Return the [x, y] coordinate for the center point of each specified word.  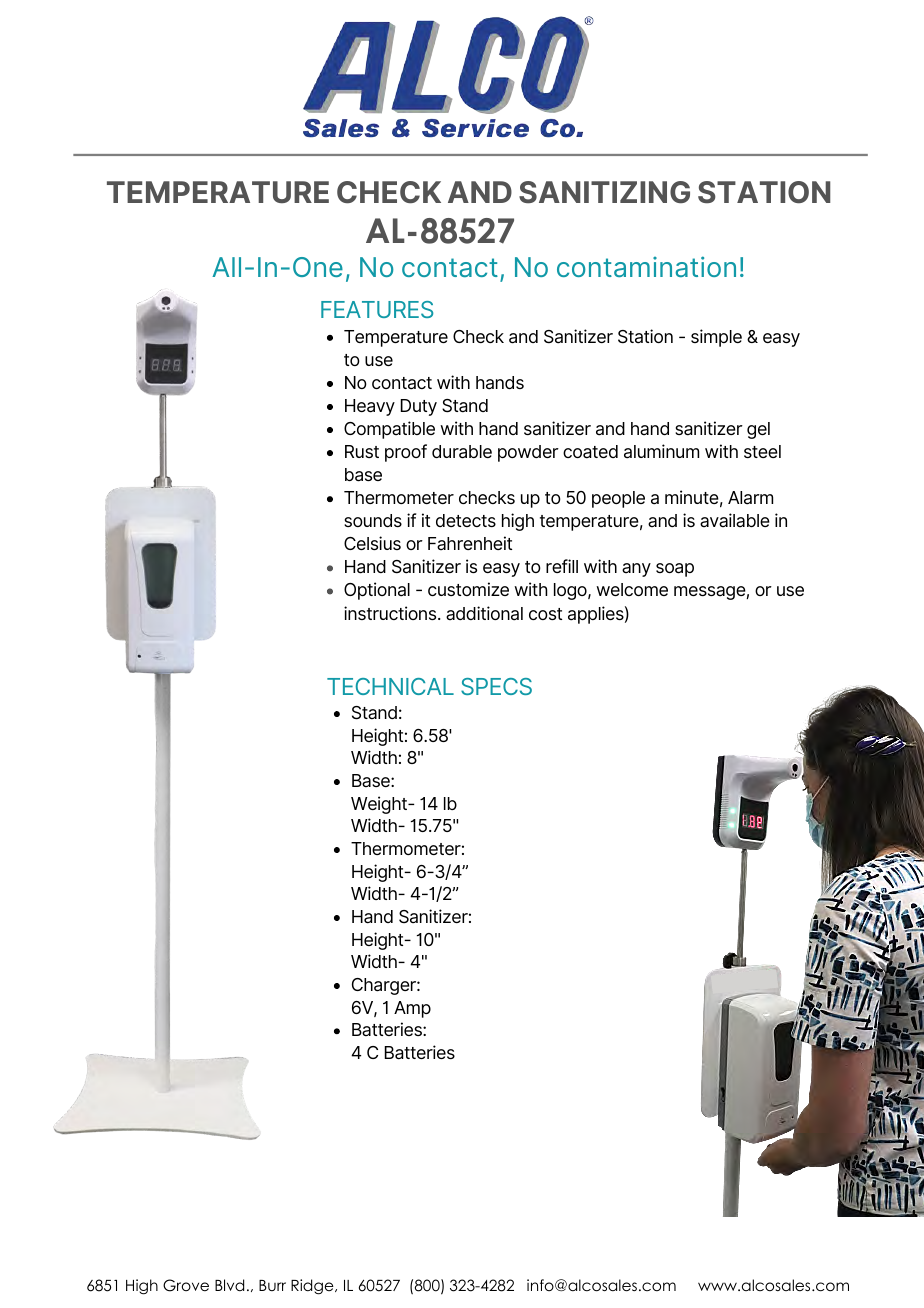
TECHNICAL [390, 686]
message [710, 593]
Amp [412, 1009]
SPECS [496, 686]
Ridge [313, 1287]
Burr [272, 1285]
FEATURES [377, 309]
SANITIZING [604, 192]
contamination [646, 266]
